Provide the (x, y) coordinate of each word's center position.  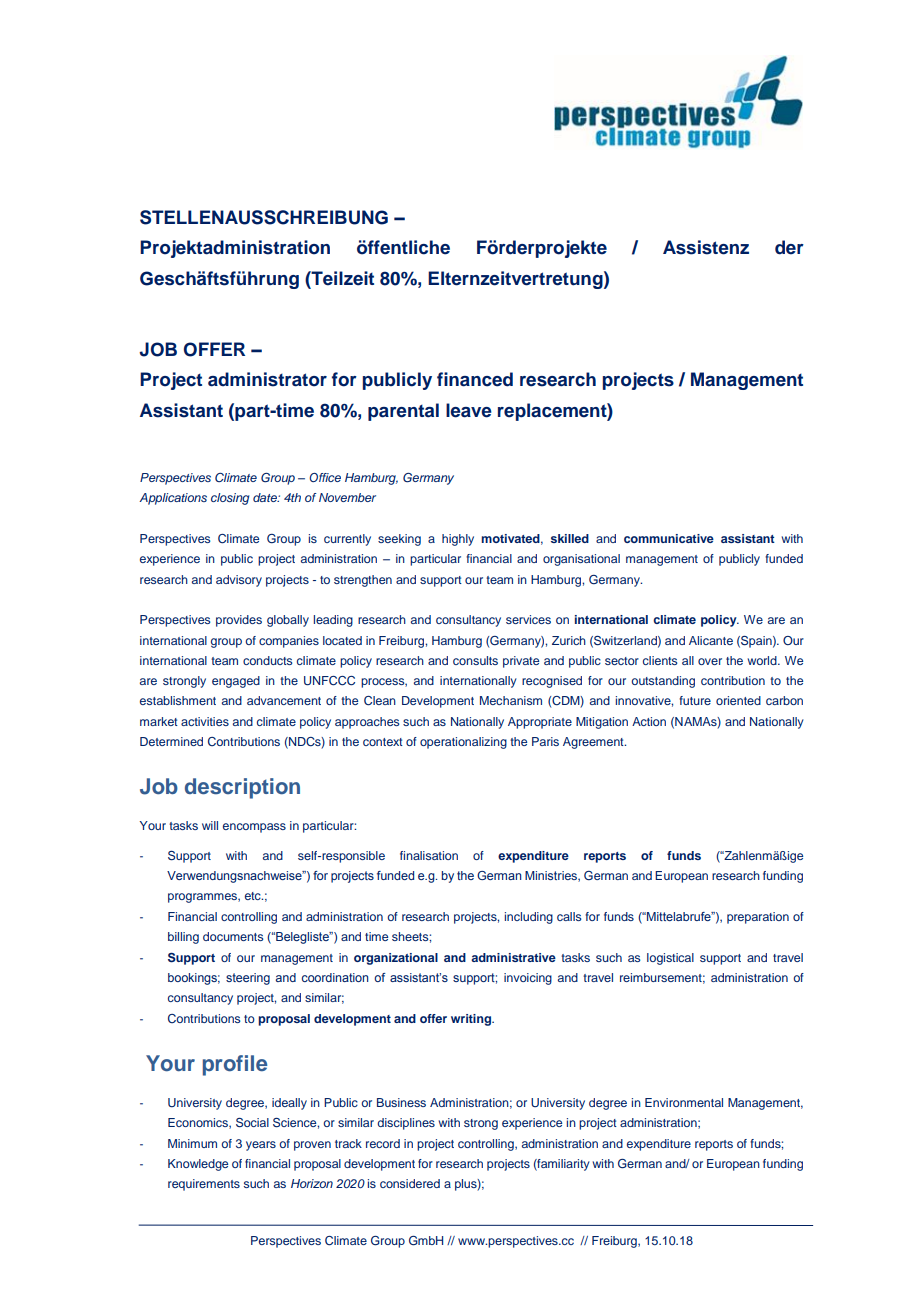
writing (472, 1020)
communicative (669, 538)
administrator (267, 379)
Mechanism (511, 700)
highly (458, 540)
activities (205, 721)
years (261, 1146)
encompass (254, 828)
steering (248, 979)
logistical (670, 959)
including (529, 918)
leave (469, 410)
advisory (239, 581)
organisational (581, 560)
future (695, 700)
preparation (758, 918)
